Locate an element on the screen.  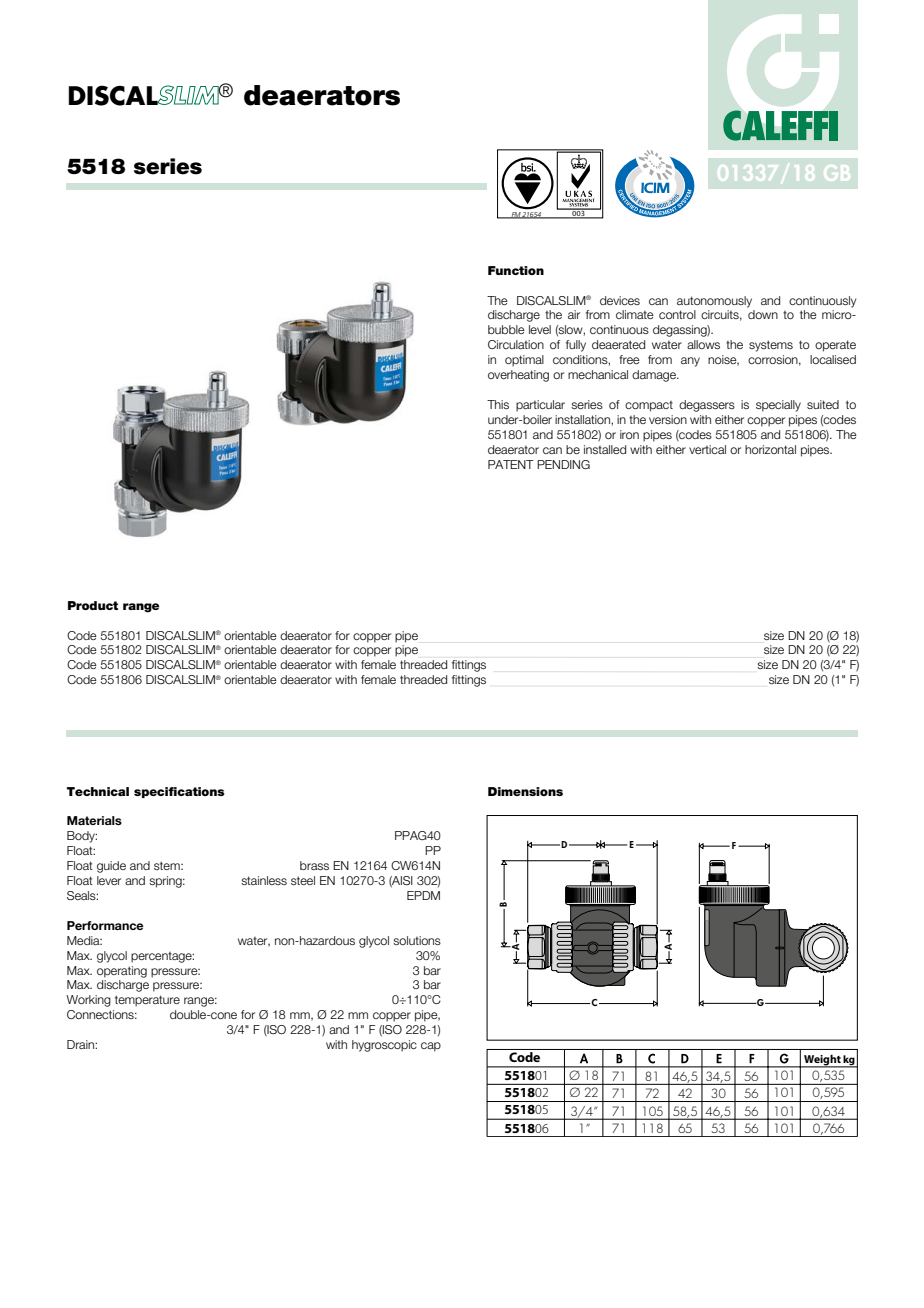
autonomously is located at coordinates (714, 302).
